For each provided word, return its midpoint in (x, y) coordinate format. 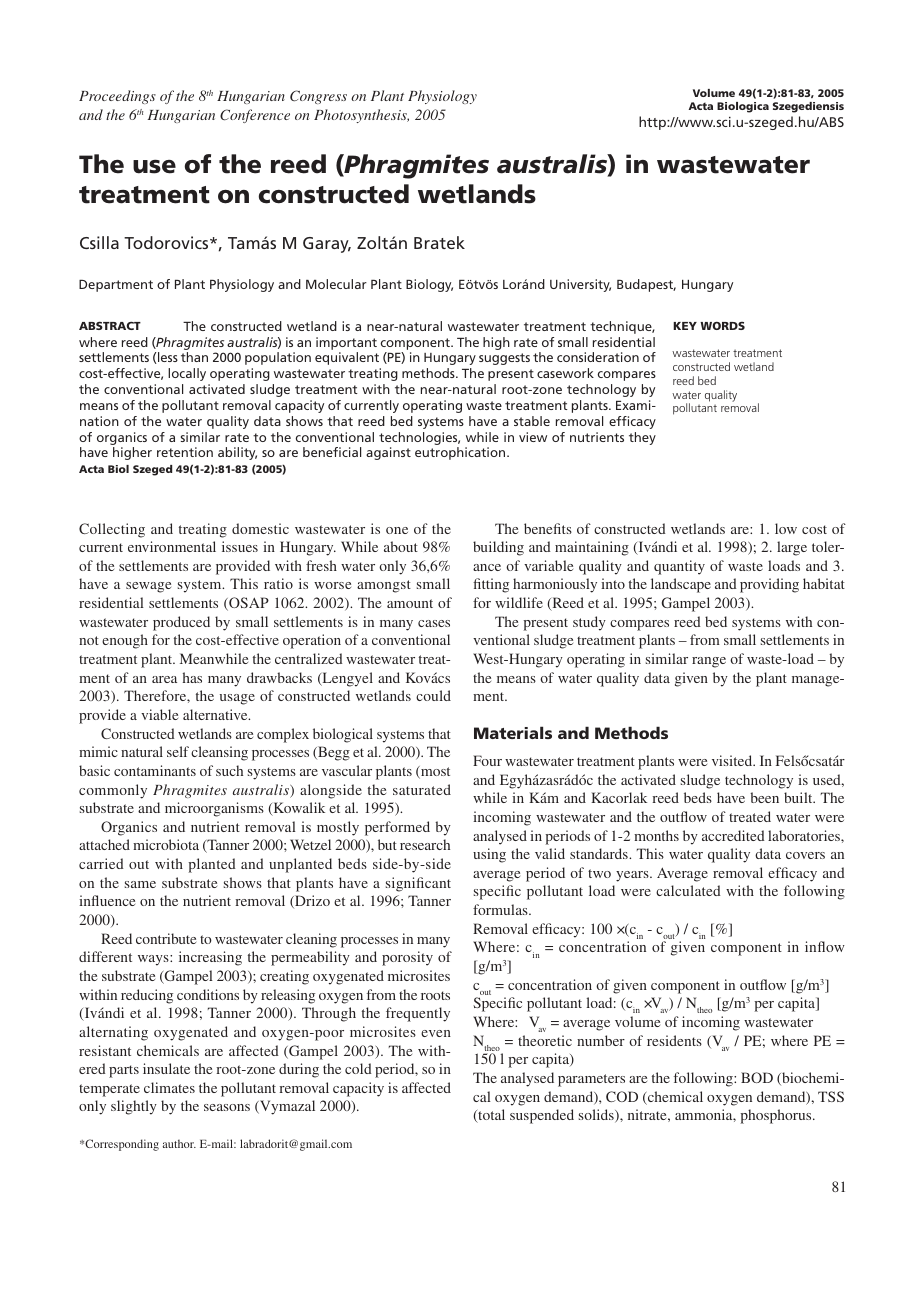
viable (159, 714)
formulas (501, 909)
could (433, 695)
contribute (166, 938)
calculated (688, 890)
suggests (504, 359)
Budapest (646, 285)
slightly (134, 1107)
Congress (318, 97)
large (792, 548)
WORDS (722, 326)
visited (733, 760)
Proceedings (117, 97)
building (498, 548)
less (168, 357)
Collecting (112, 530)
